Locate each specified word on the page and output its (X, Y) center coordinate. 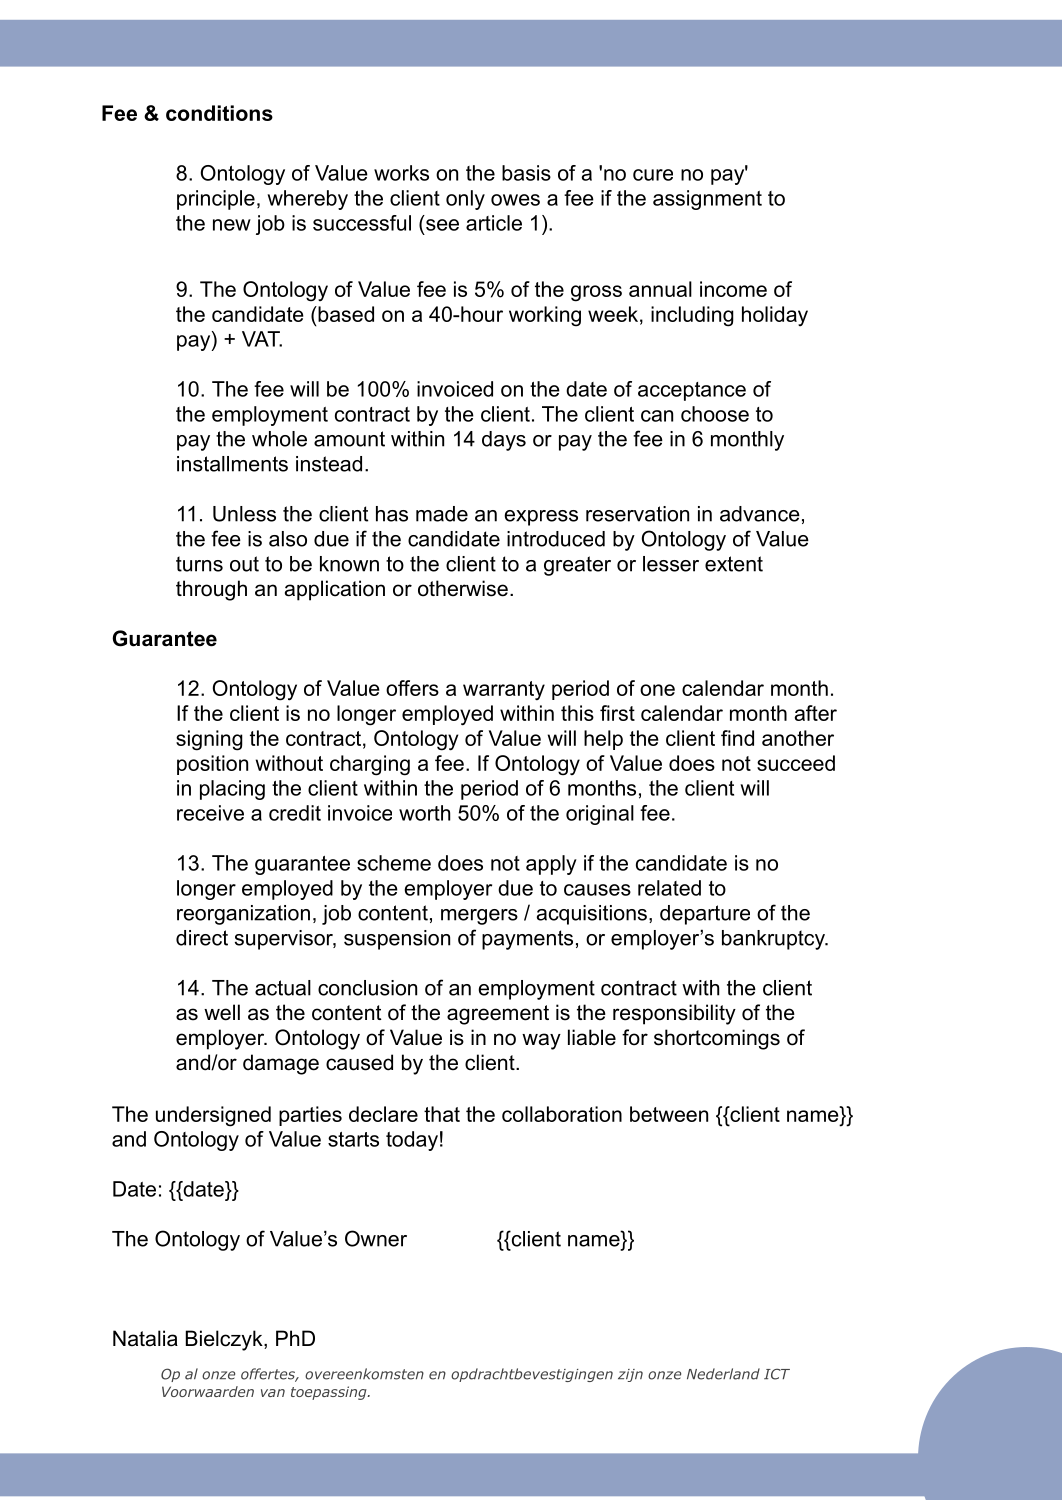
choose (715, 414)
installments (232, 464)
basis (526, 173)
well (222, 1012)
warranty (504, 690)
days (504, 441)
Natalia (145, 1338)
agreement (498, 1015)
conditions (219, 113)
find (737, 738)
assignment (707, 200)
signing (209, 740)
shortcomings (717, 1039)
